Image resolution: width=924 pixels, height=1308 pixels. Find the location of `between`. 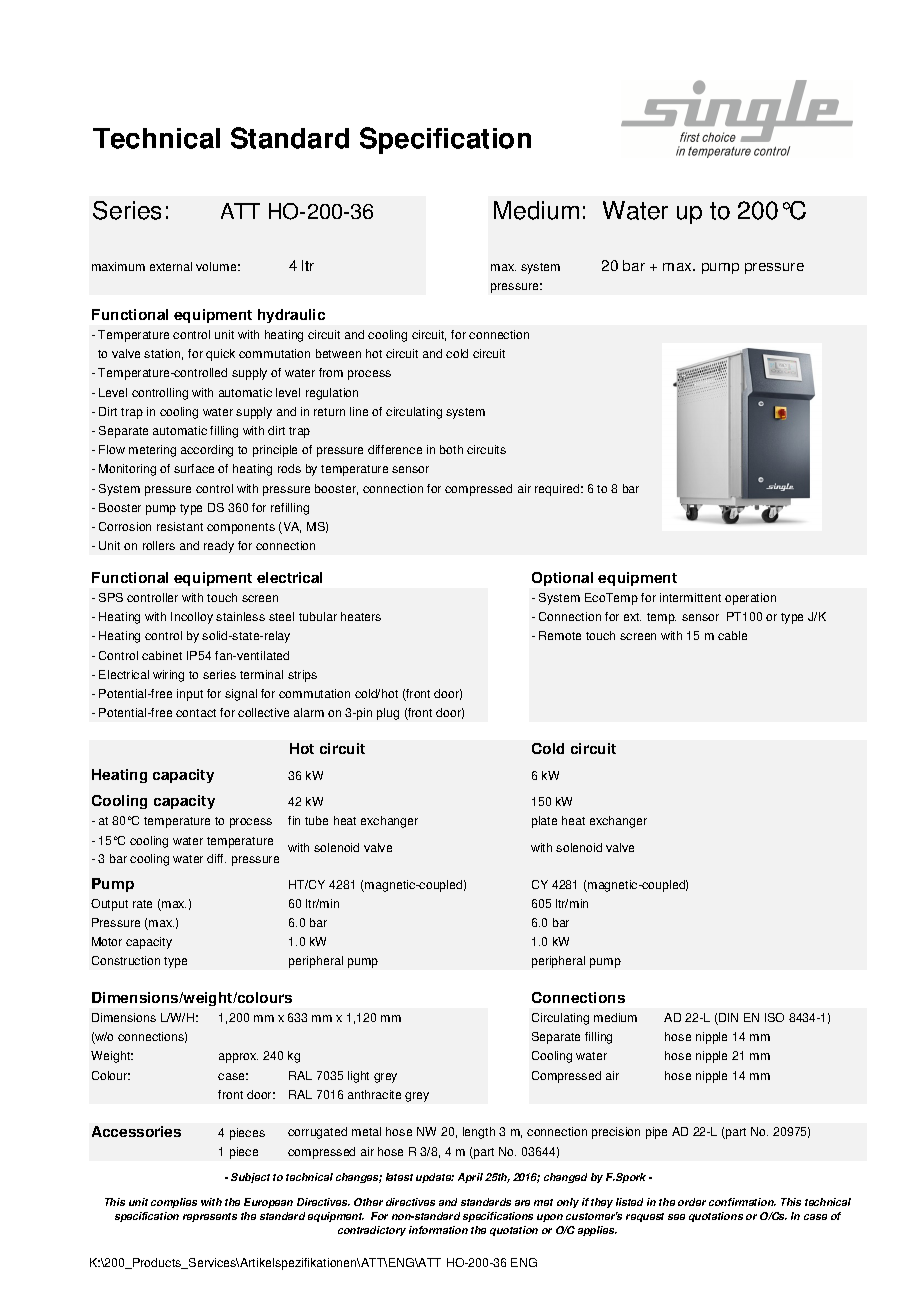

between is located at coordinates (338, 353).
